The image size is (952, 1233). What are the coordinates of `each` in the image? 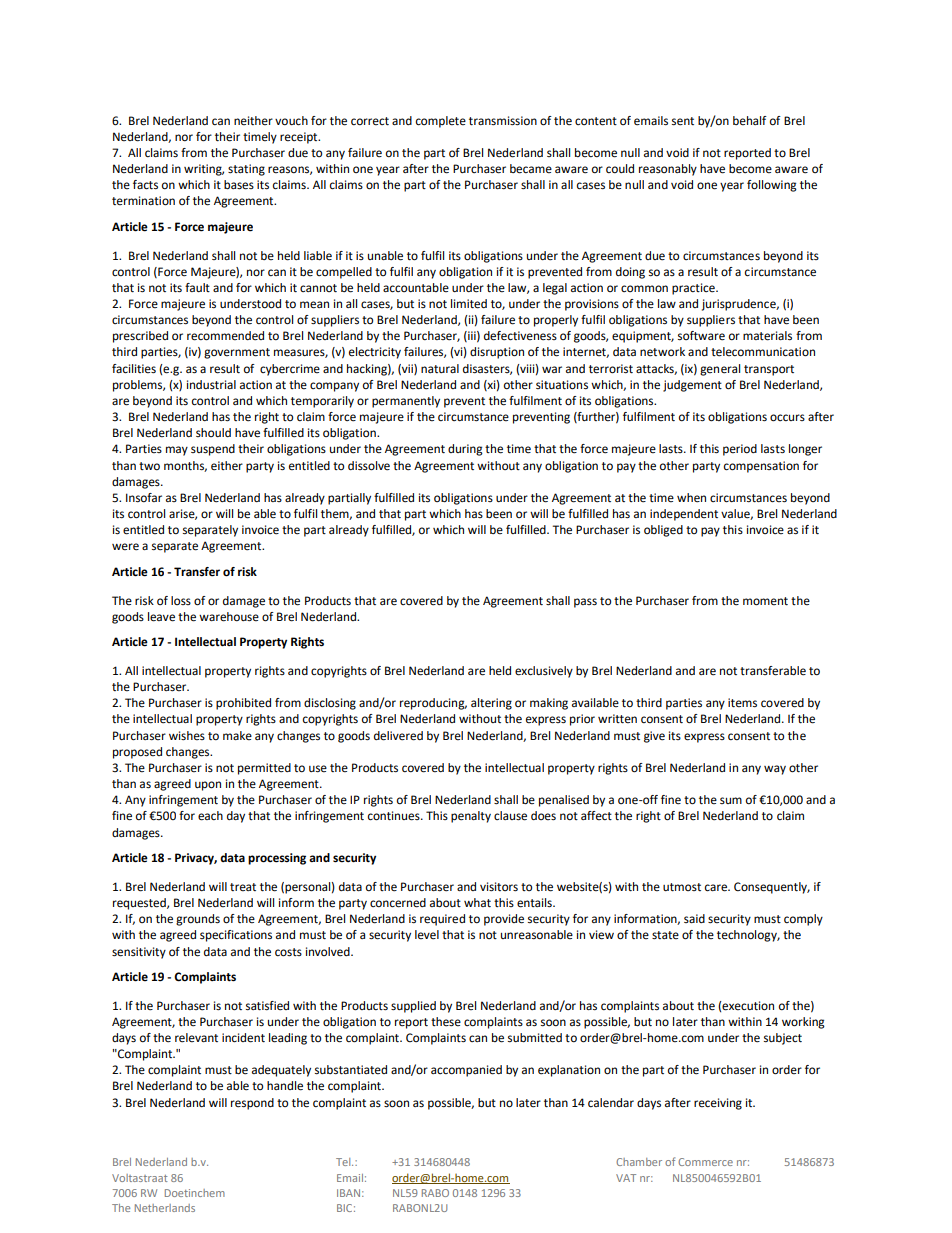 It's located at (210, 816).
